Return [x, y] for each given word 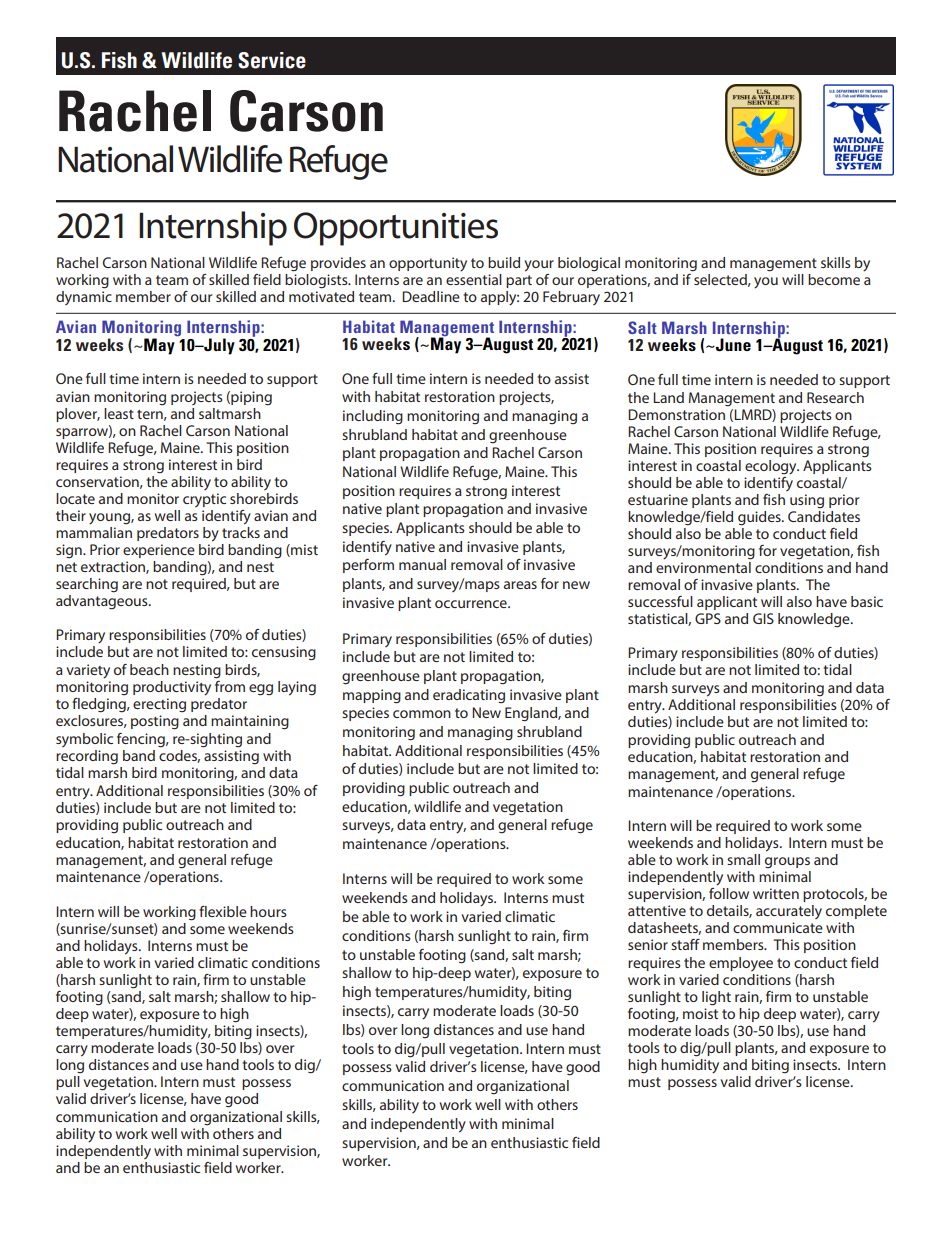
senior [648, 944]
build [504, 262]
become [834, 279]
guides [760, 518]
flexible [223, 911]
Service [272, 60]
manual [422, 564]
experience [159, 551]
